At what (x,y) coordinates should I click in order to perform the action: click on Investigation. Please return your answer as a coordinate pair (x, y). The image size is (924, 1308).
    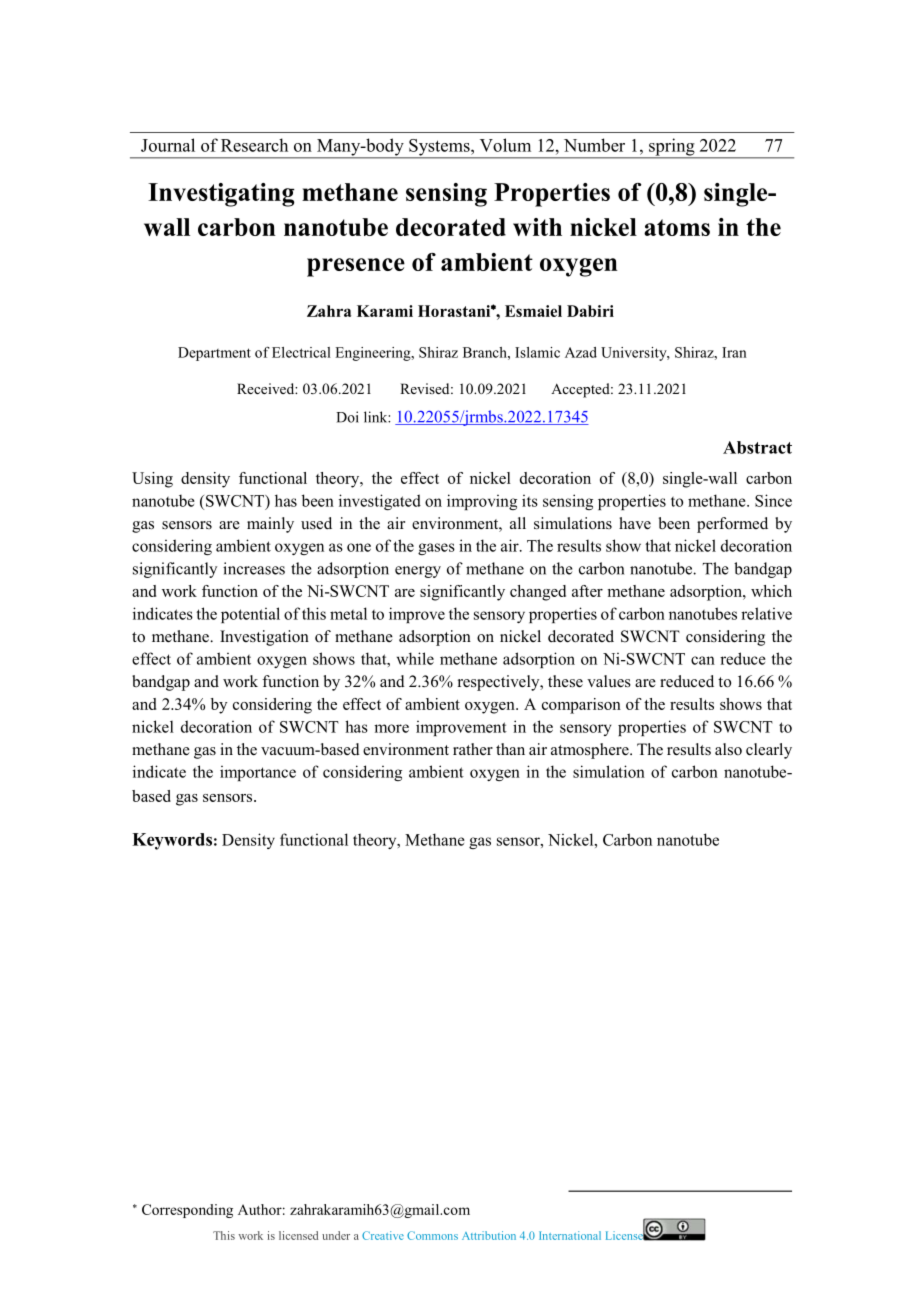
    Looking at the image, I should click on (264, 638).
